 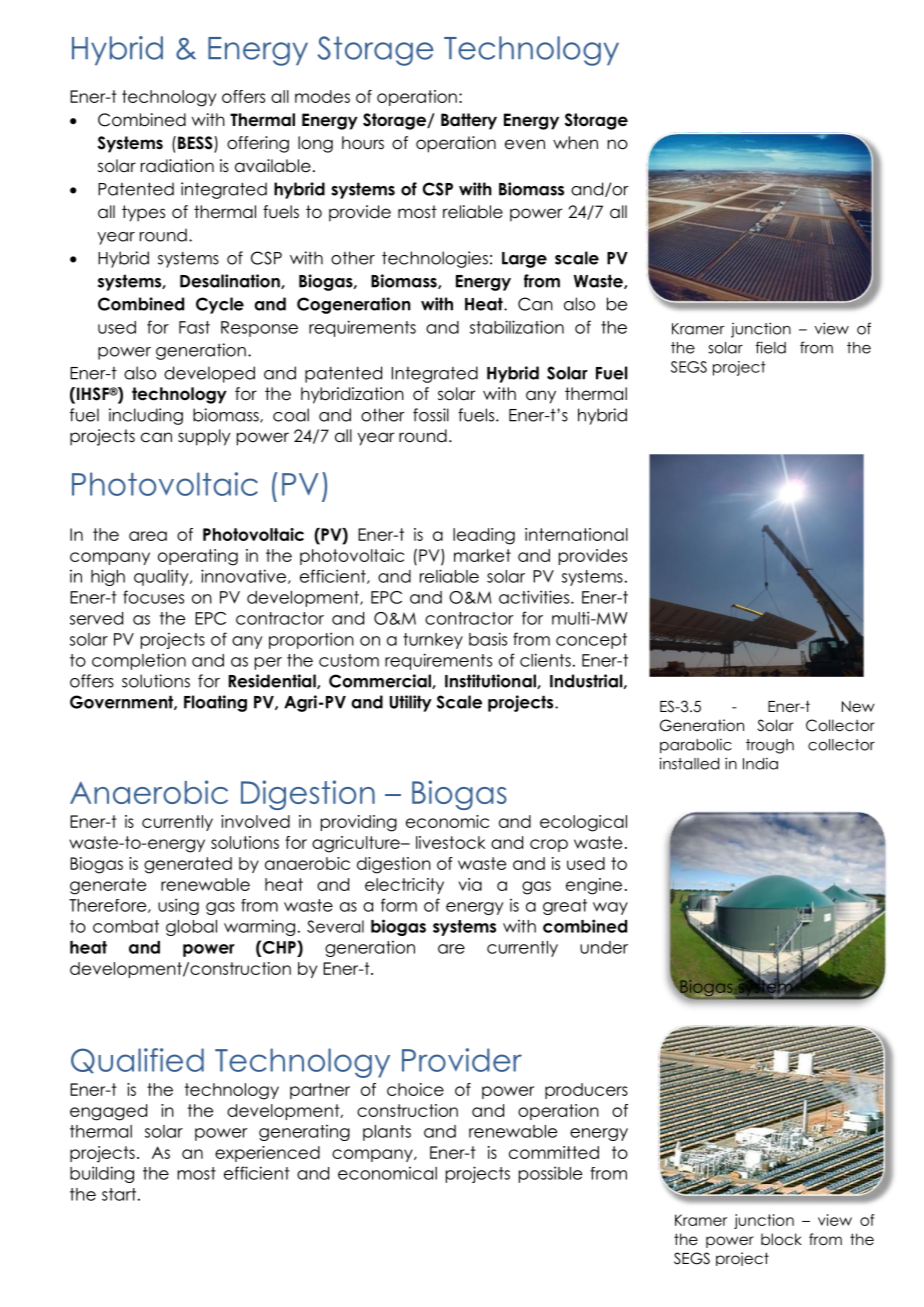 I want to click on BESS, so click(x=196, y=144).
